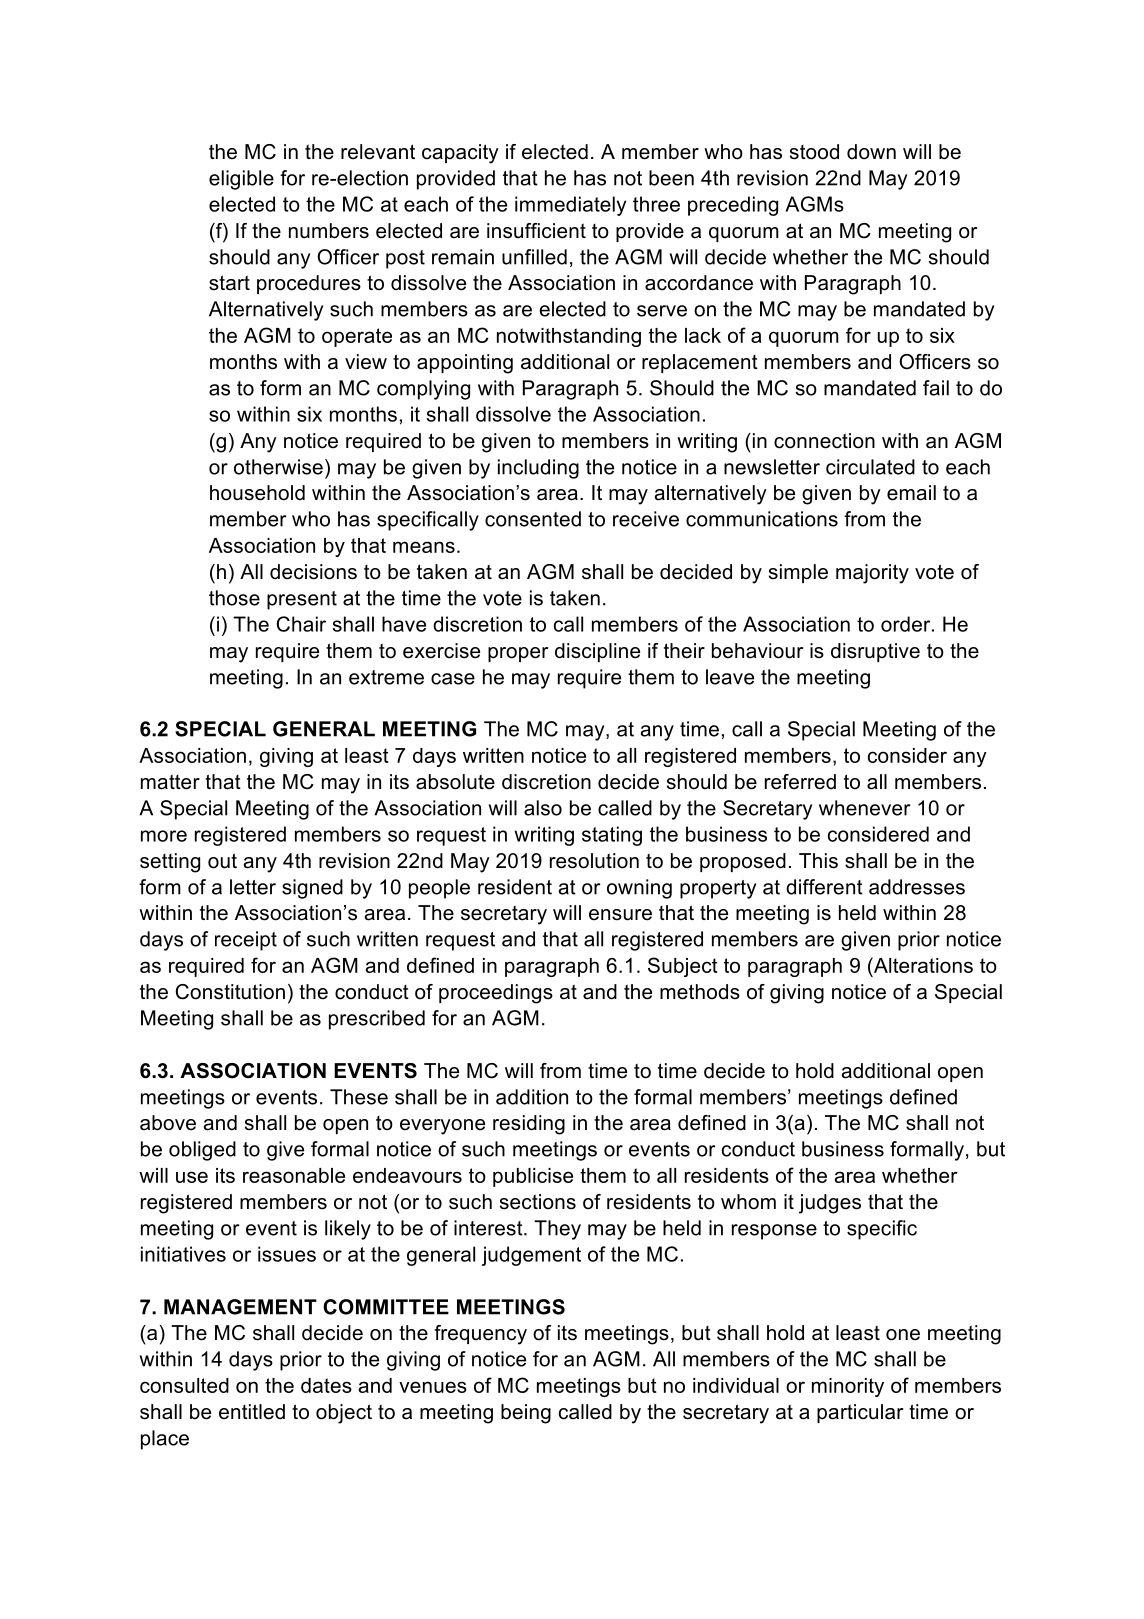 This page has height=1619, width=1144. I want to click on minority, so click(848, 1387).
